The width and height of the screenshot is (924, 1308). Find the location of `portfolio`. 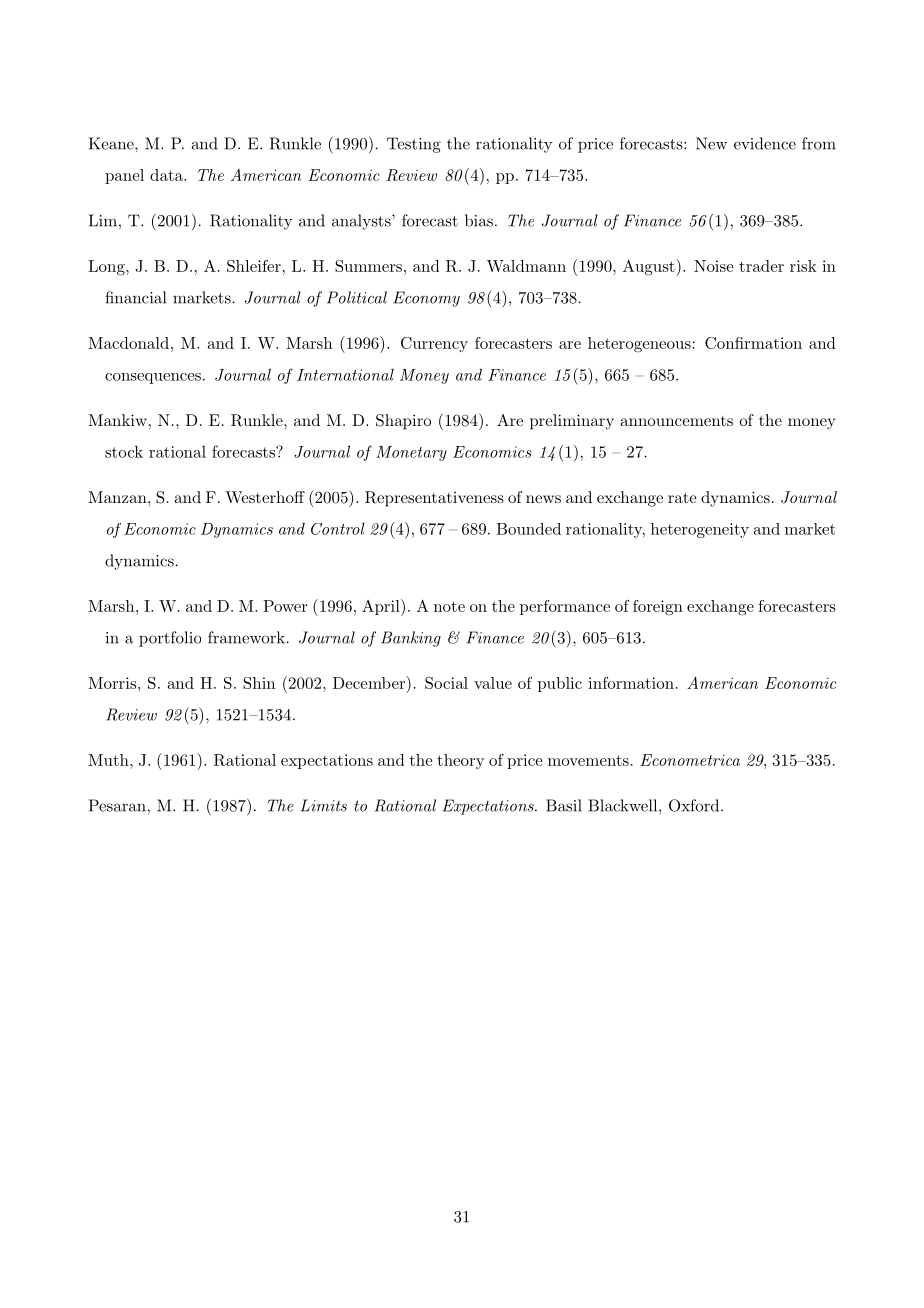

portfolio is located at coordinates (170, 639).
